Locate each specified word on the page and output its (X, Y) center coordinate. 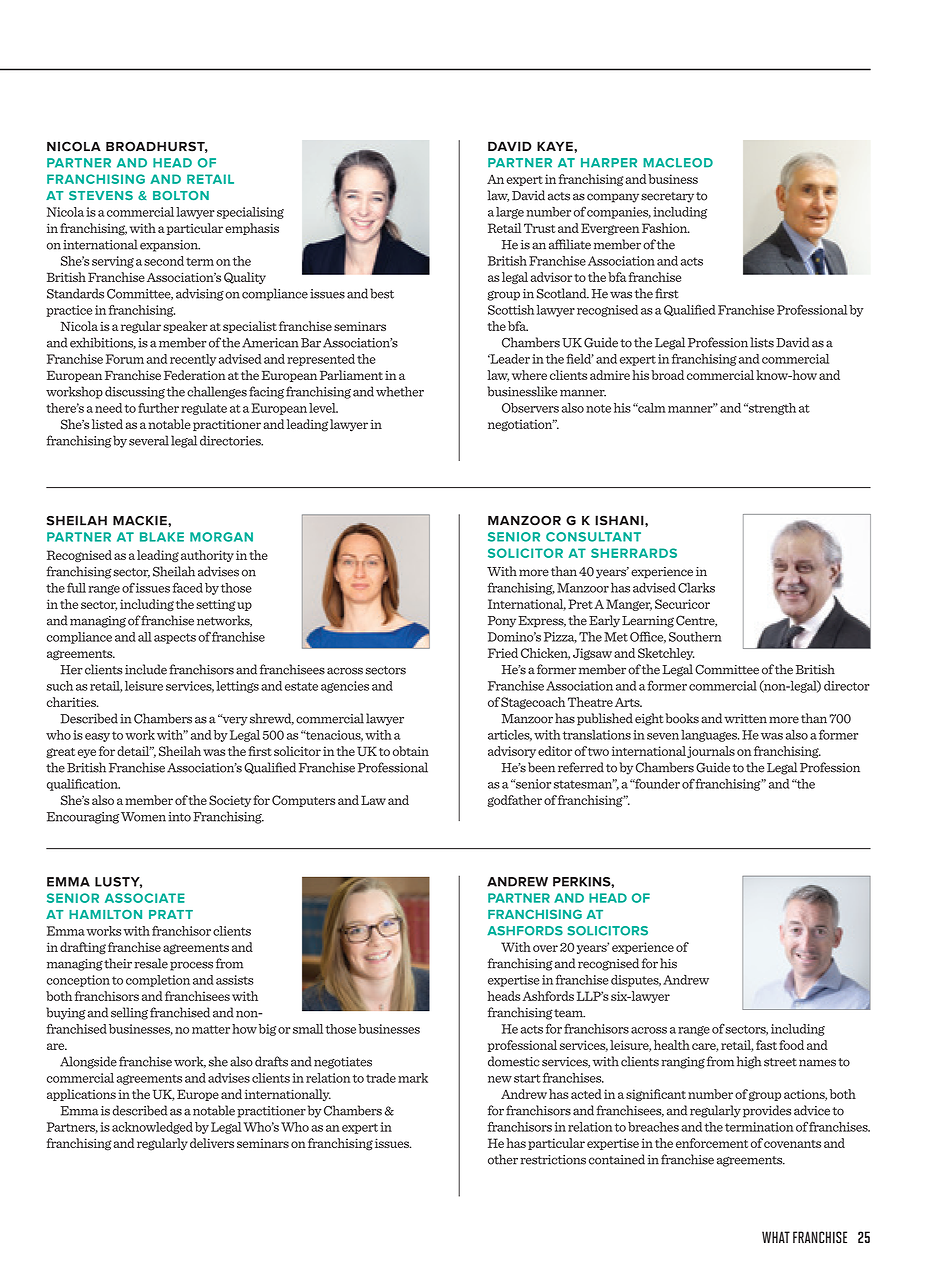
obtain (411, 751)
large (510, 213)
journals (711, 752)
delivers (212, 1143)
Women (143, 817)
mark (413, 1078)
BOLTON (181, 195)
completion (158, 981)
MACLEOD (678, 163)
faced (187, 587)
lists (762, 342)
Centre (696, 621)
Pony (502, 622)
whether (400, 391)
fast (766, 1045)
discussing (135, 392)
